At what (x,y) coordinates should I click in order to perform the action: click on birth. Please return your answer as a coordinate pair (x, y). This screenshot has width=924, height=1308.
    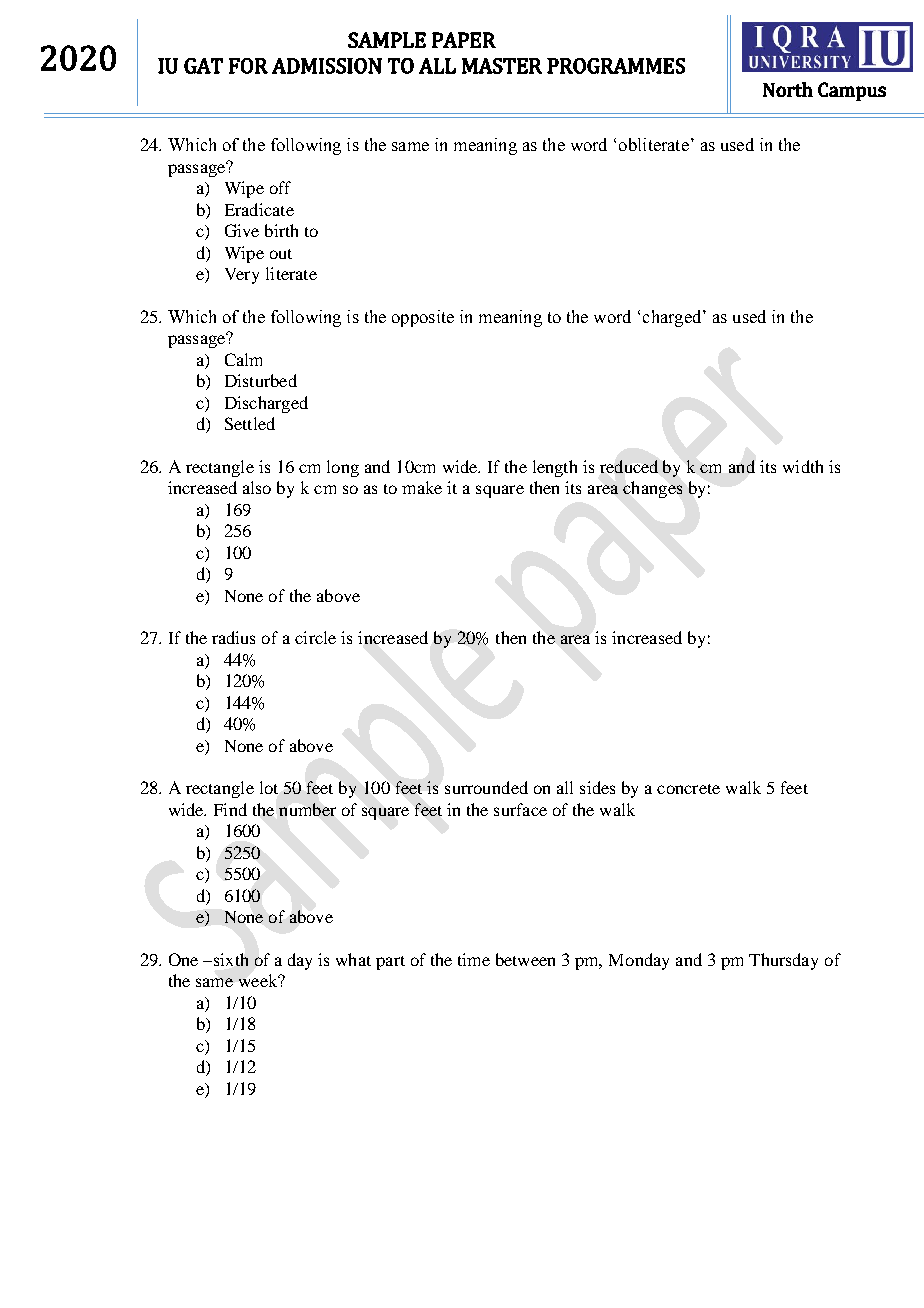
    Looking at the image, I should click on (281, 230).
